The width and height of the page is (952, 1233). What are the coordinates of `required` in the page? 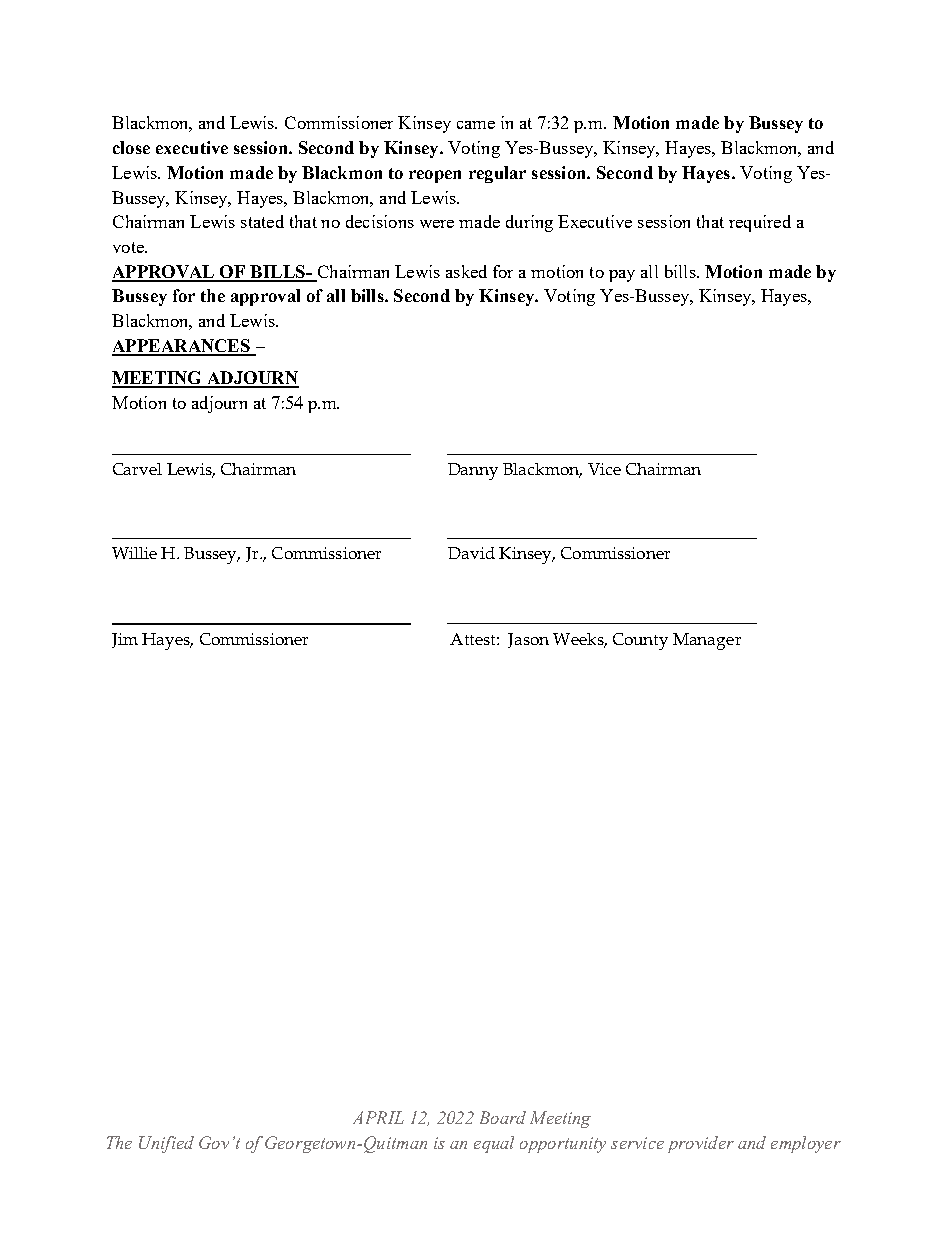 It's located at (760, 223).
